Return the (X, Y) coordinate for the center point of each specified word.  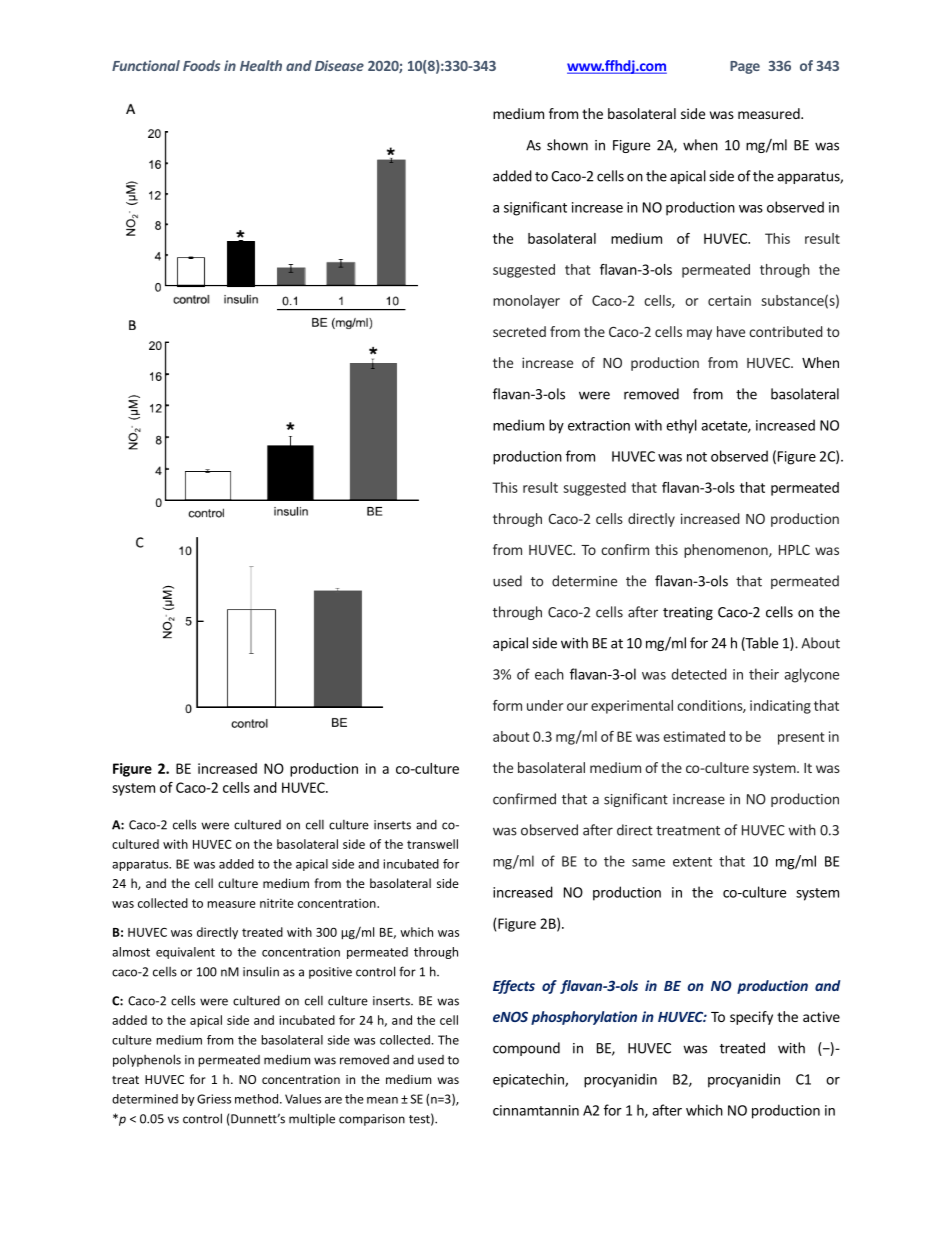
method (258, 1099)
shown (567, 145)
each (549, 674)
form (507, 705)
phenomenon (727, 551)
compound (526, 1049)
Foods (201, 65)
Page (745, 67)
